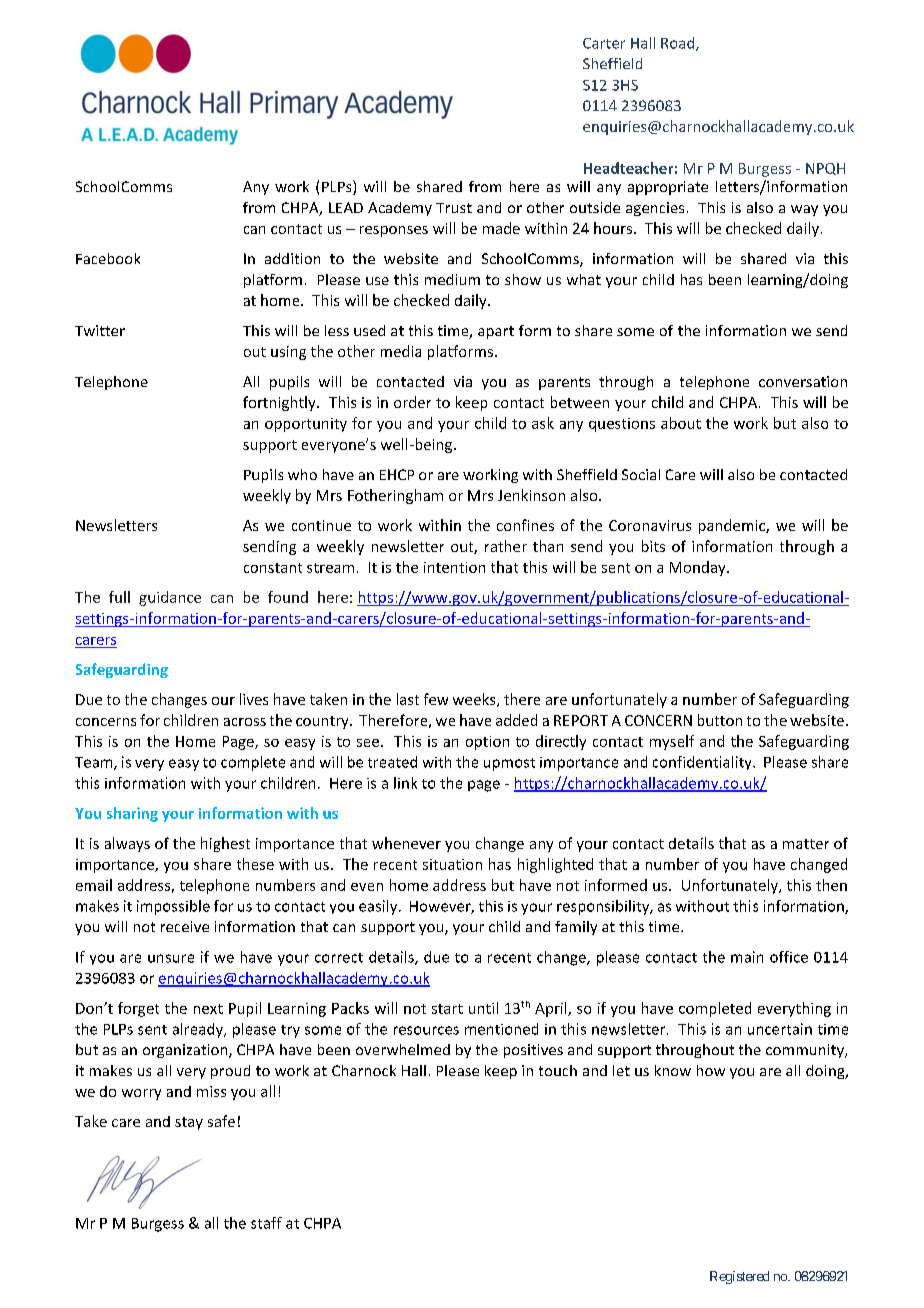 This page has height=1308, width=924. I want to click on LEAD, so click(346, 207).
